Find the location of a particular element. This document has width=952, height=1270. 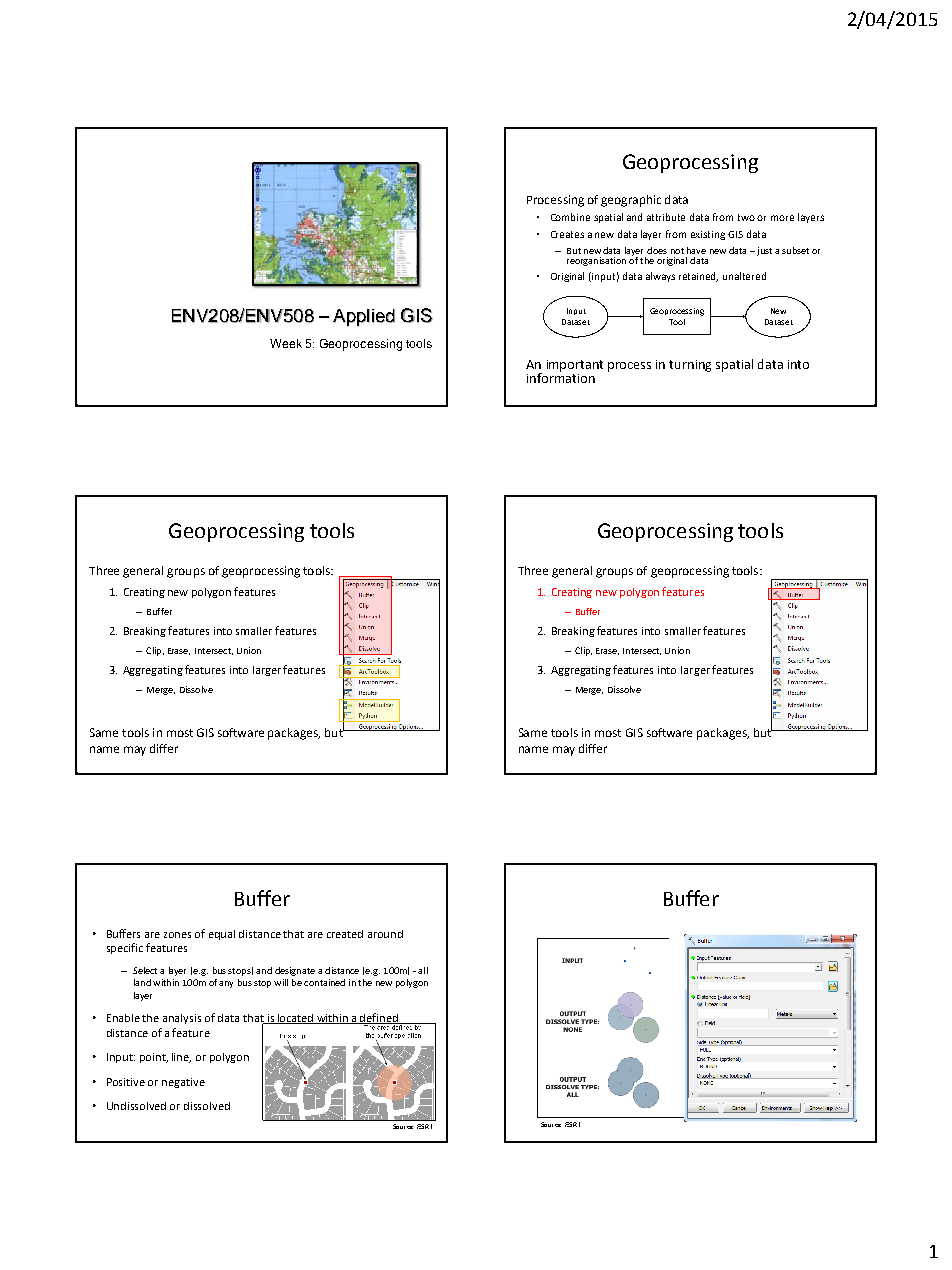

turning is located at coordinates (690, 366).
